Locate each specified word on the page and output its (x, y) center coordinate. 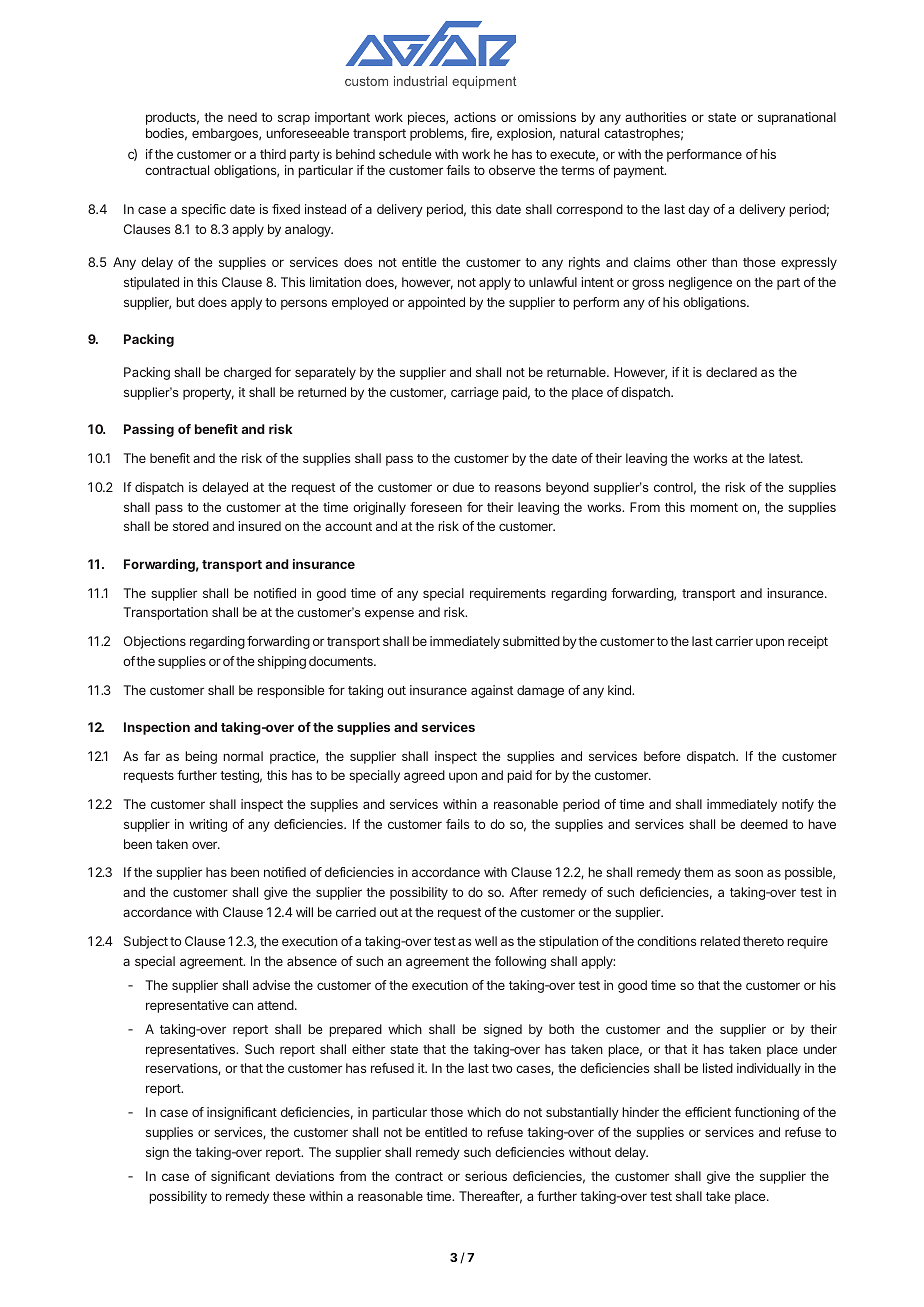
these (289, 1196)
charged (247, 373)
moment (714, 507)
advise (271, 985)
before (662, 756)
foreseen (436, 507)
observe (512, 170)
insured (259, 526)
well (486, 941)
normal (243, 756)
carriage (475, 393)
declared (731, 372)
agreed (424, 776)
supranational (797, 118)
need (242, 117)
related (720, 941)
